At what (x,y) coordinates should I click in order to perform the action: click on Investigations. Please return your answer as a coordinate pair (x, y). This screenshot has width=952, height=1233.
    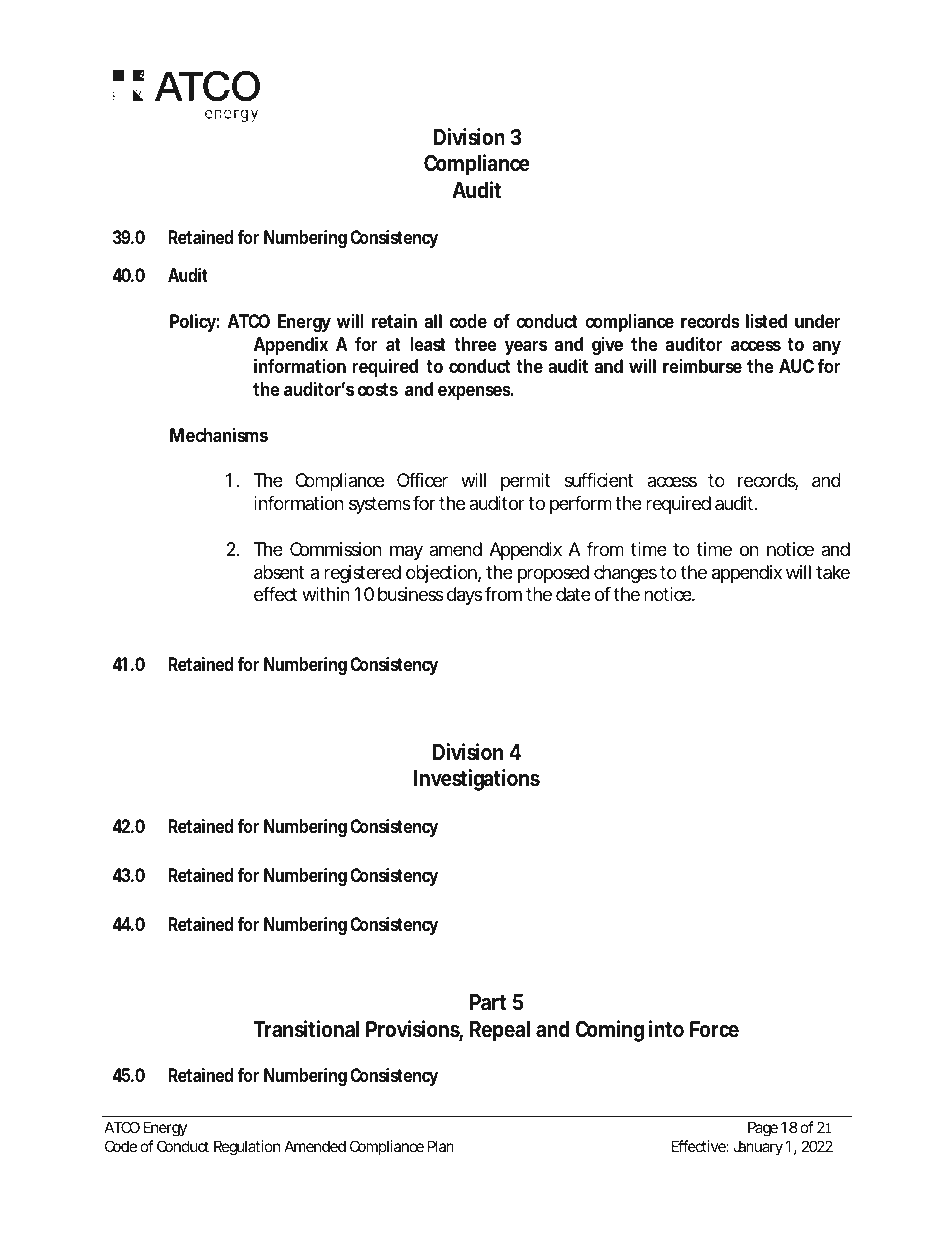
    Looking at the image, I should click on (477, 780).
